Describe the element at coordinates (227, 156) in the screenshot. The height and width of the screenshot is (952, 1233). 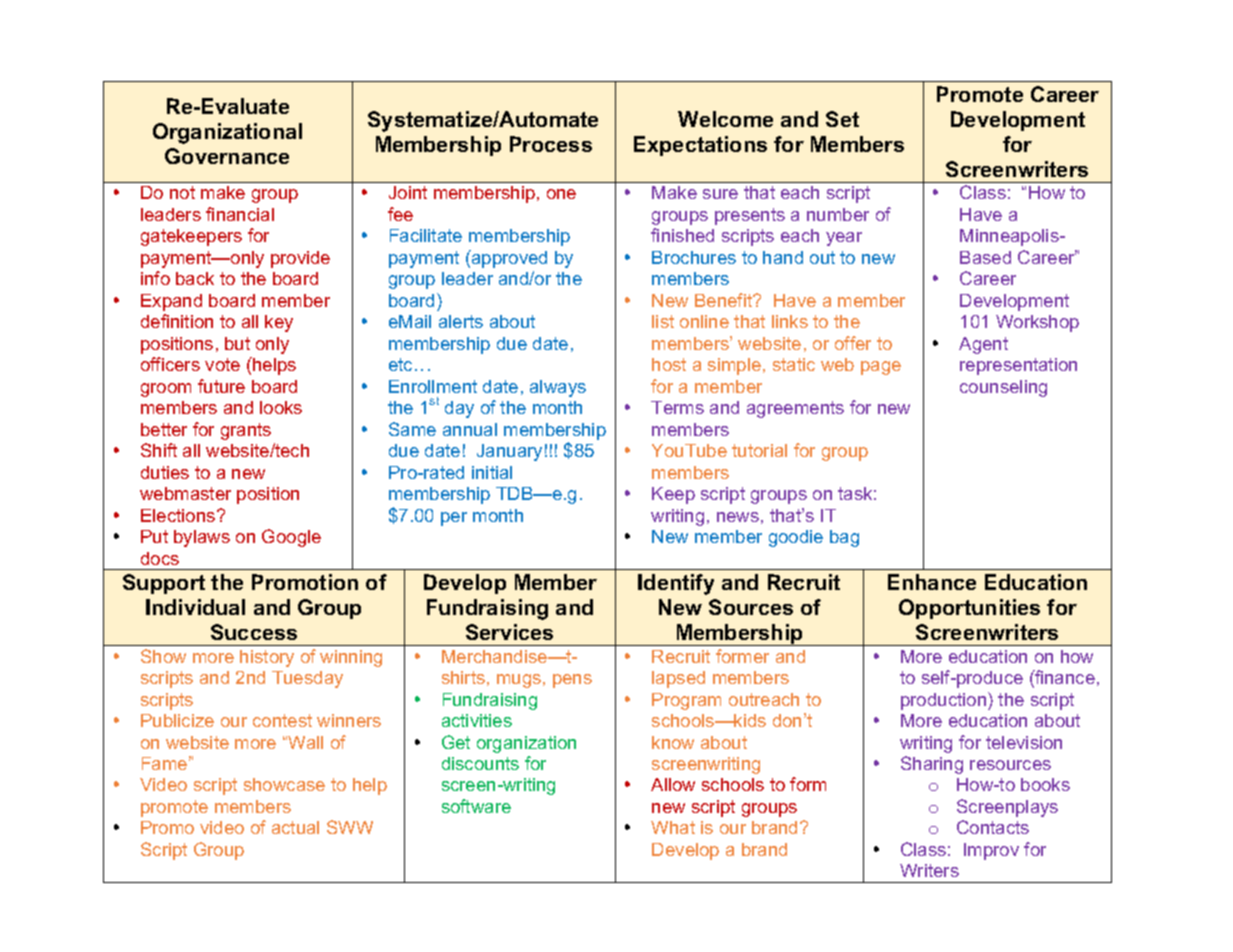
I see `Governance` at that location.
